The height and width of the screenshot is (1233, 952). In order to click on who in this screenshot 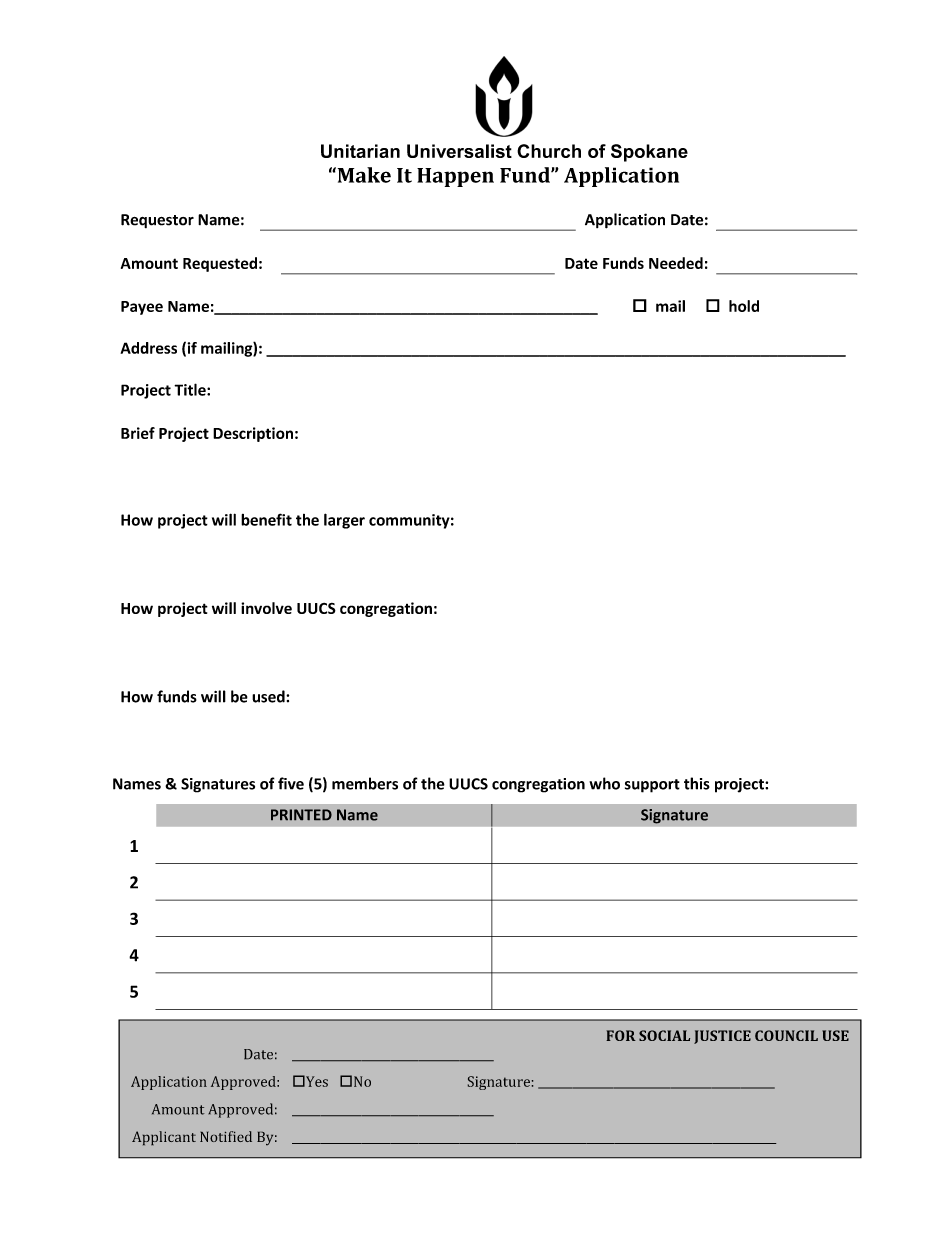, I will do `click(604, 783)`.
